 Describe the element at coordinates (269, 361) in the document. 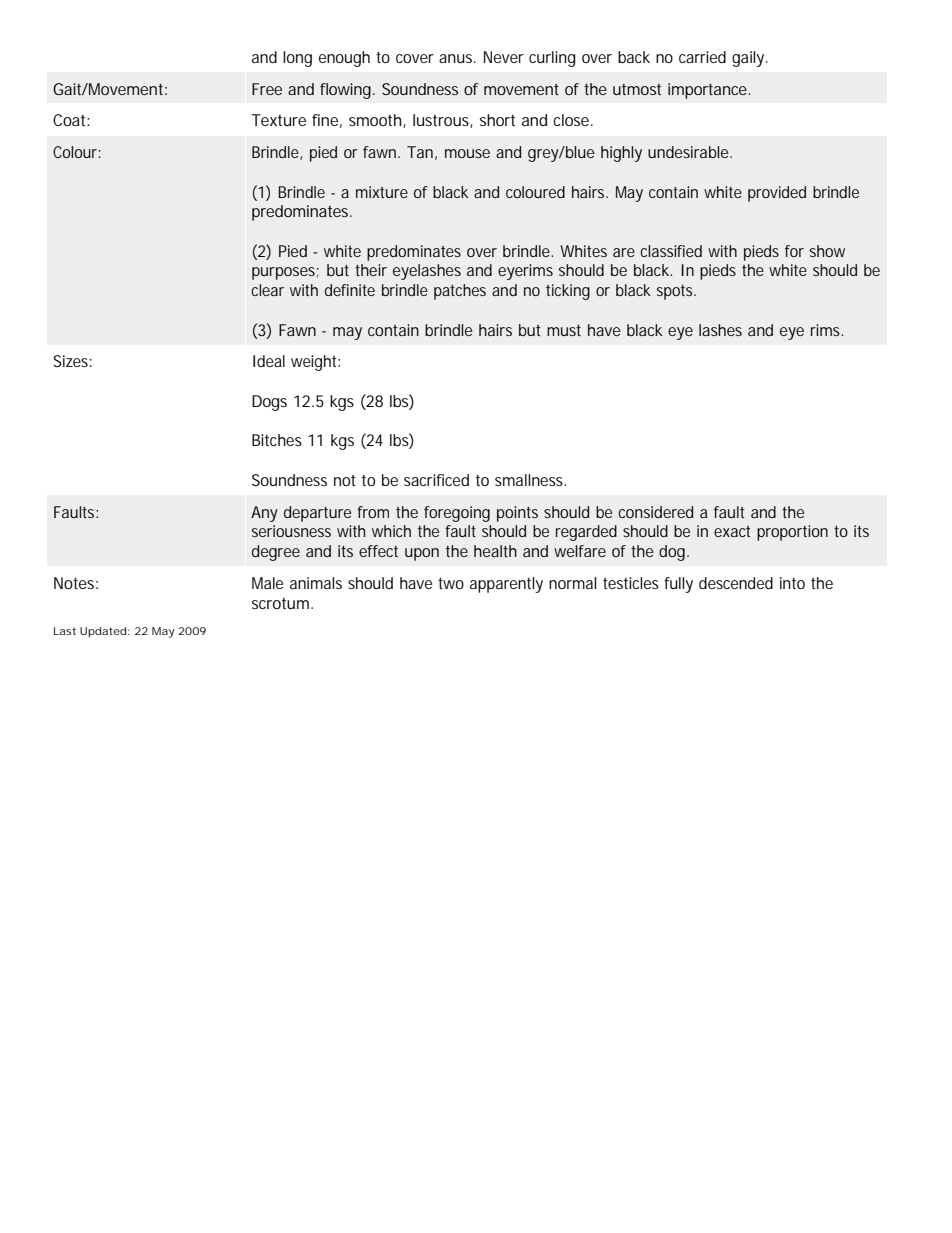

I see `Ideal` at that location.
